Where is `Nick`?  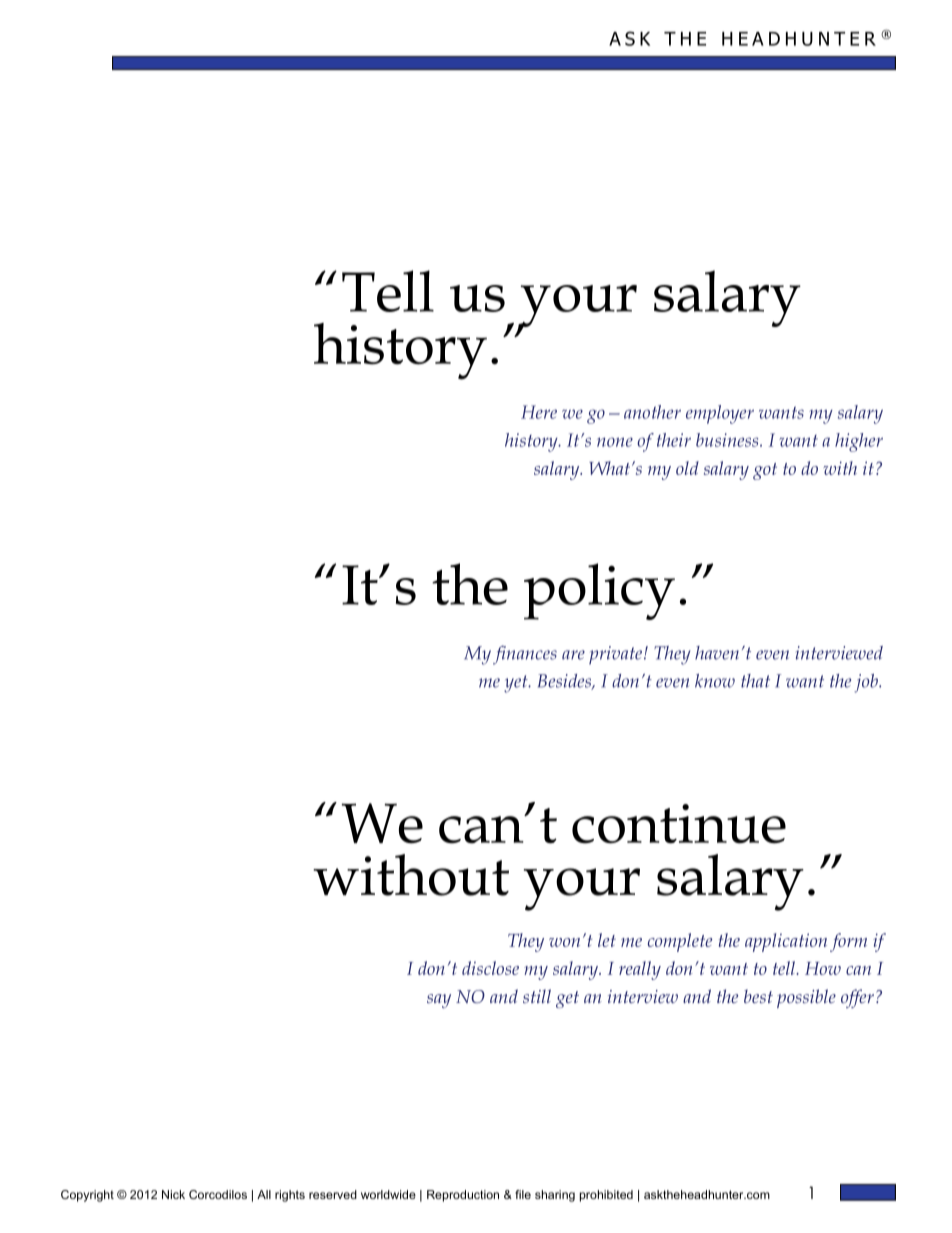 Nick is located at coordinates (173, 1194).
